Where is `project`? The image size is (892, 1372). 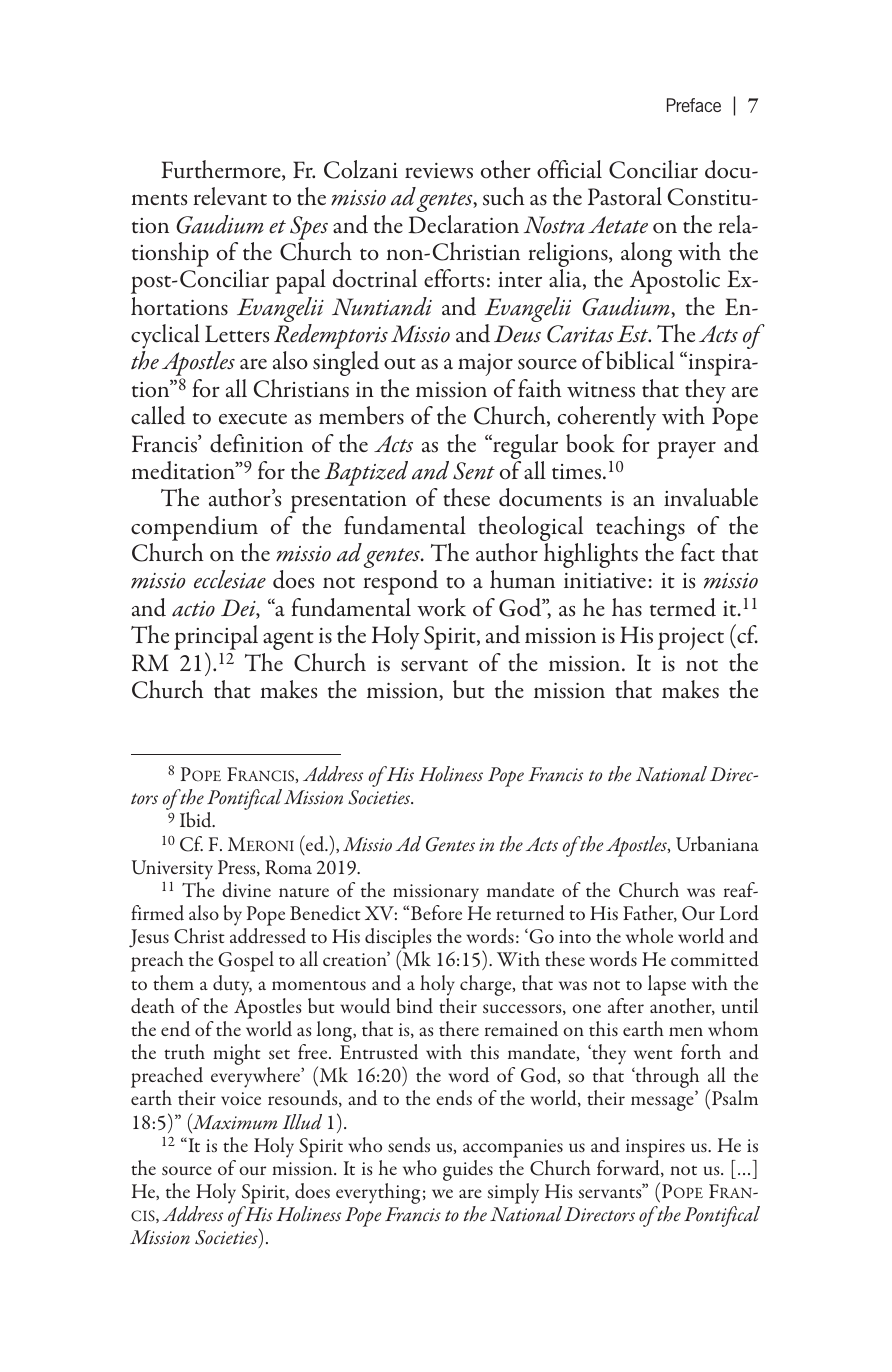 project is located at coordinates (691, 638).
